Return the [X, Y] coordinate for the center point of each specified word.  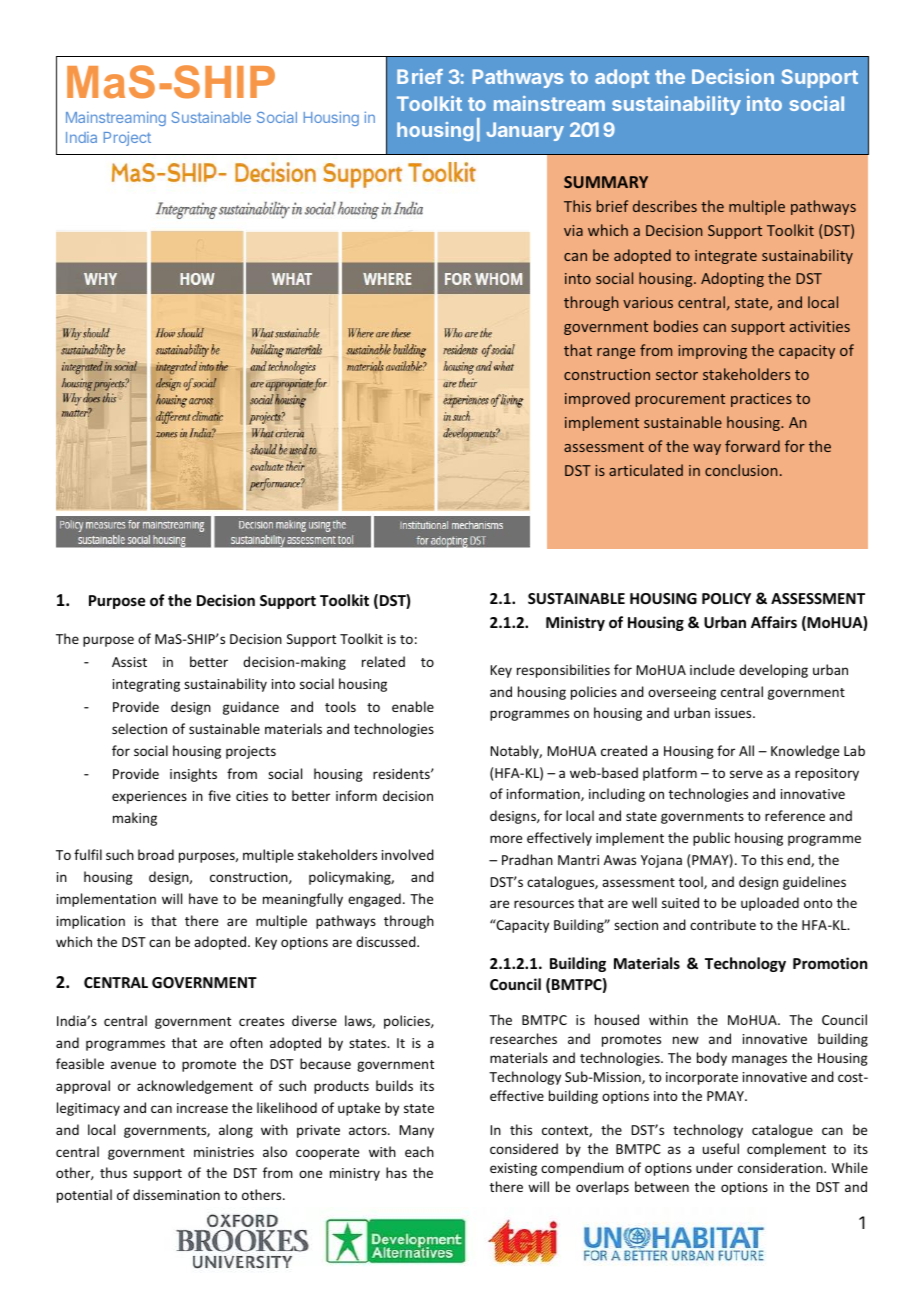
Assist [129, 662]
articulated [646, 470]
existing [513, 1169]
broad [156, 854]
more [506, 839]
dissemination [176, 1194]
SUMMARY [606, 182]
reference [795, 815]
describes [665, 206]
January [525, 131]
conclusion [741, 470]
